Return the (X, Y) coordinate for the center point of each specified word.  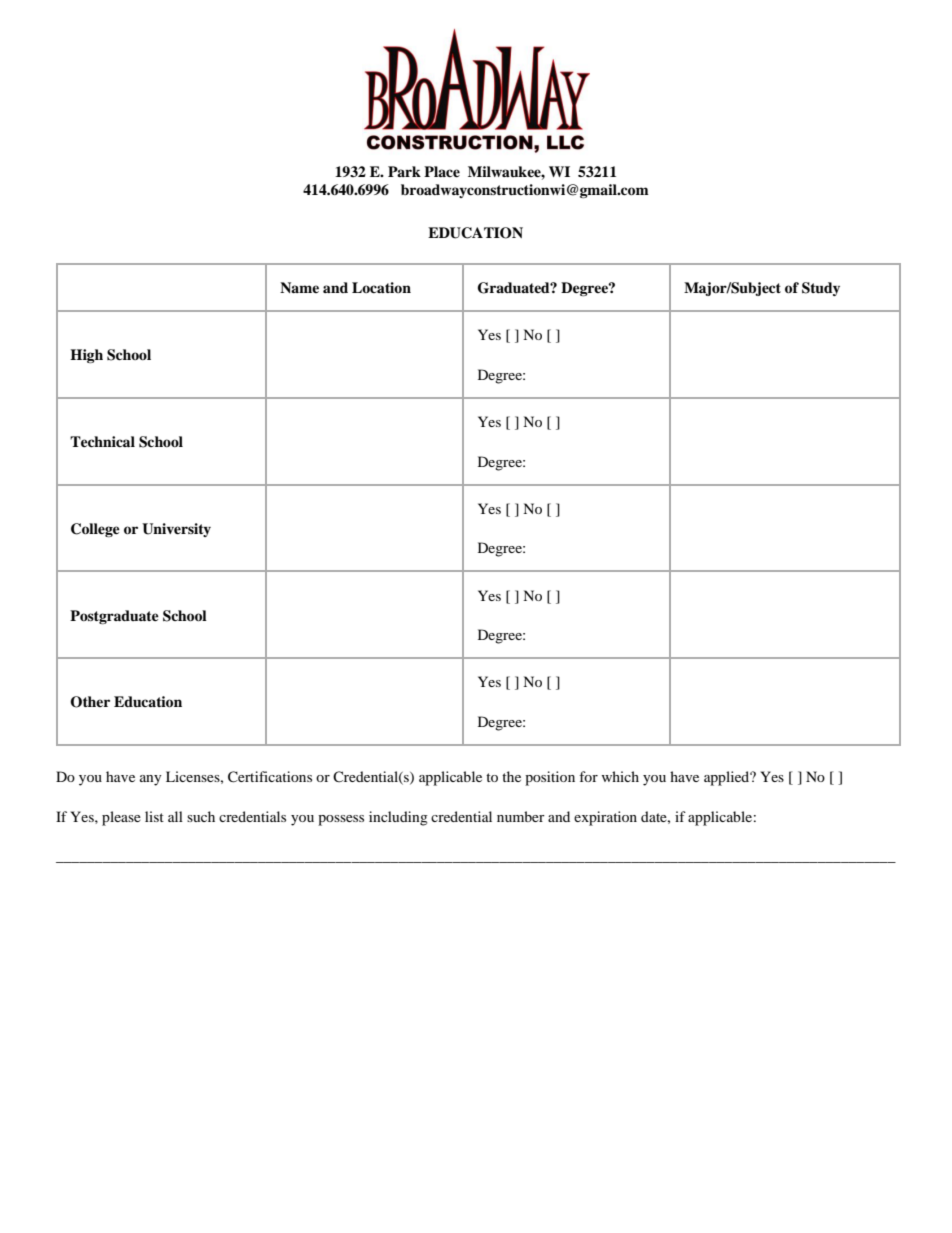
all (175, 816)
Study (821, 289)
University (176, 530)
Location (381, 287)
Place (442, 171)
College (95, 530)
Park (404, 171)
